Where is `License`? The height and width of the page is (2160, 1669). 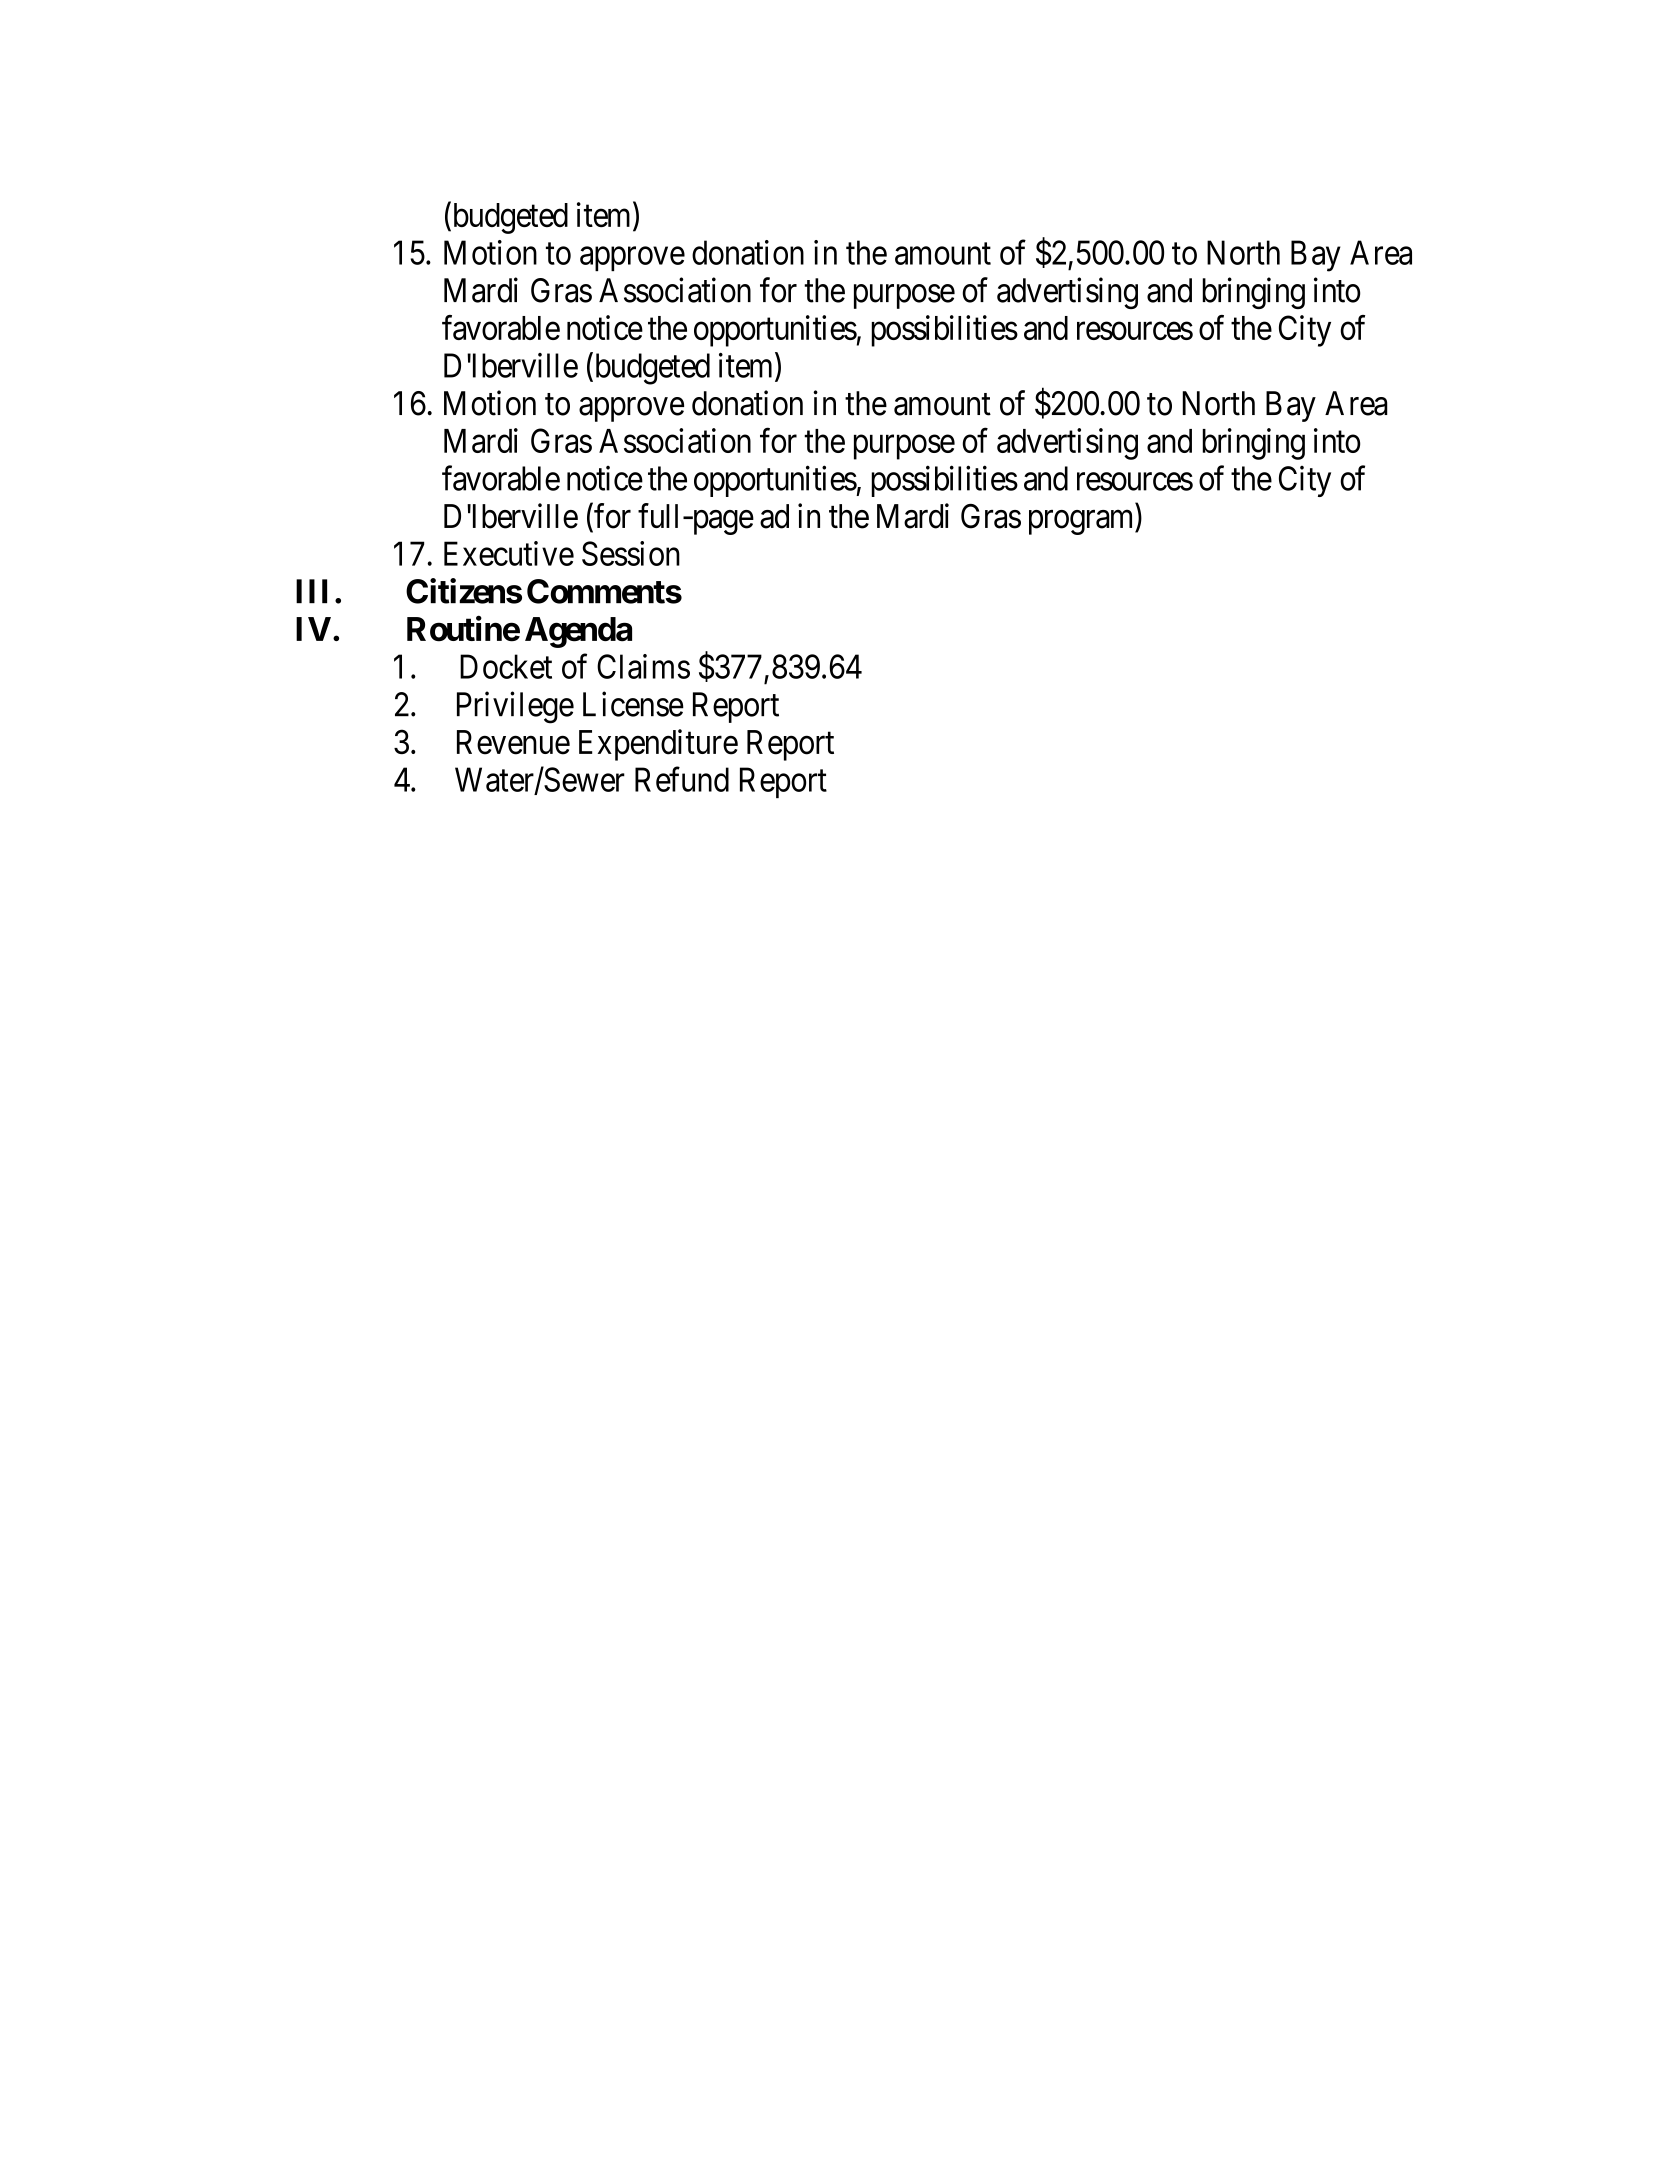 License is located at coordinates (633, 704).
